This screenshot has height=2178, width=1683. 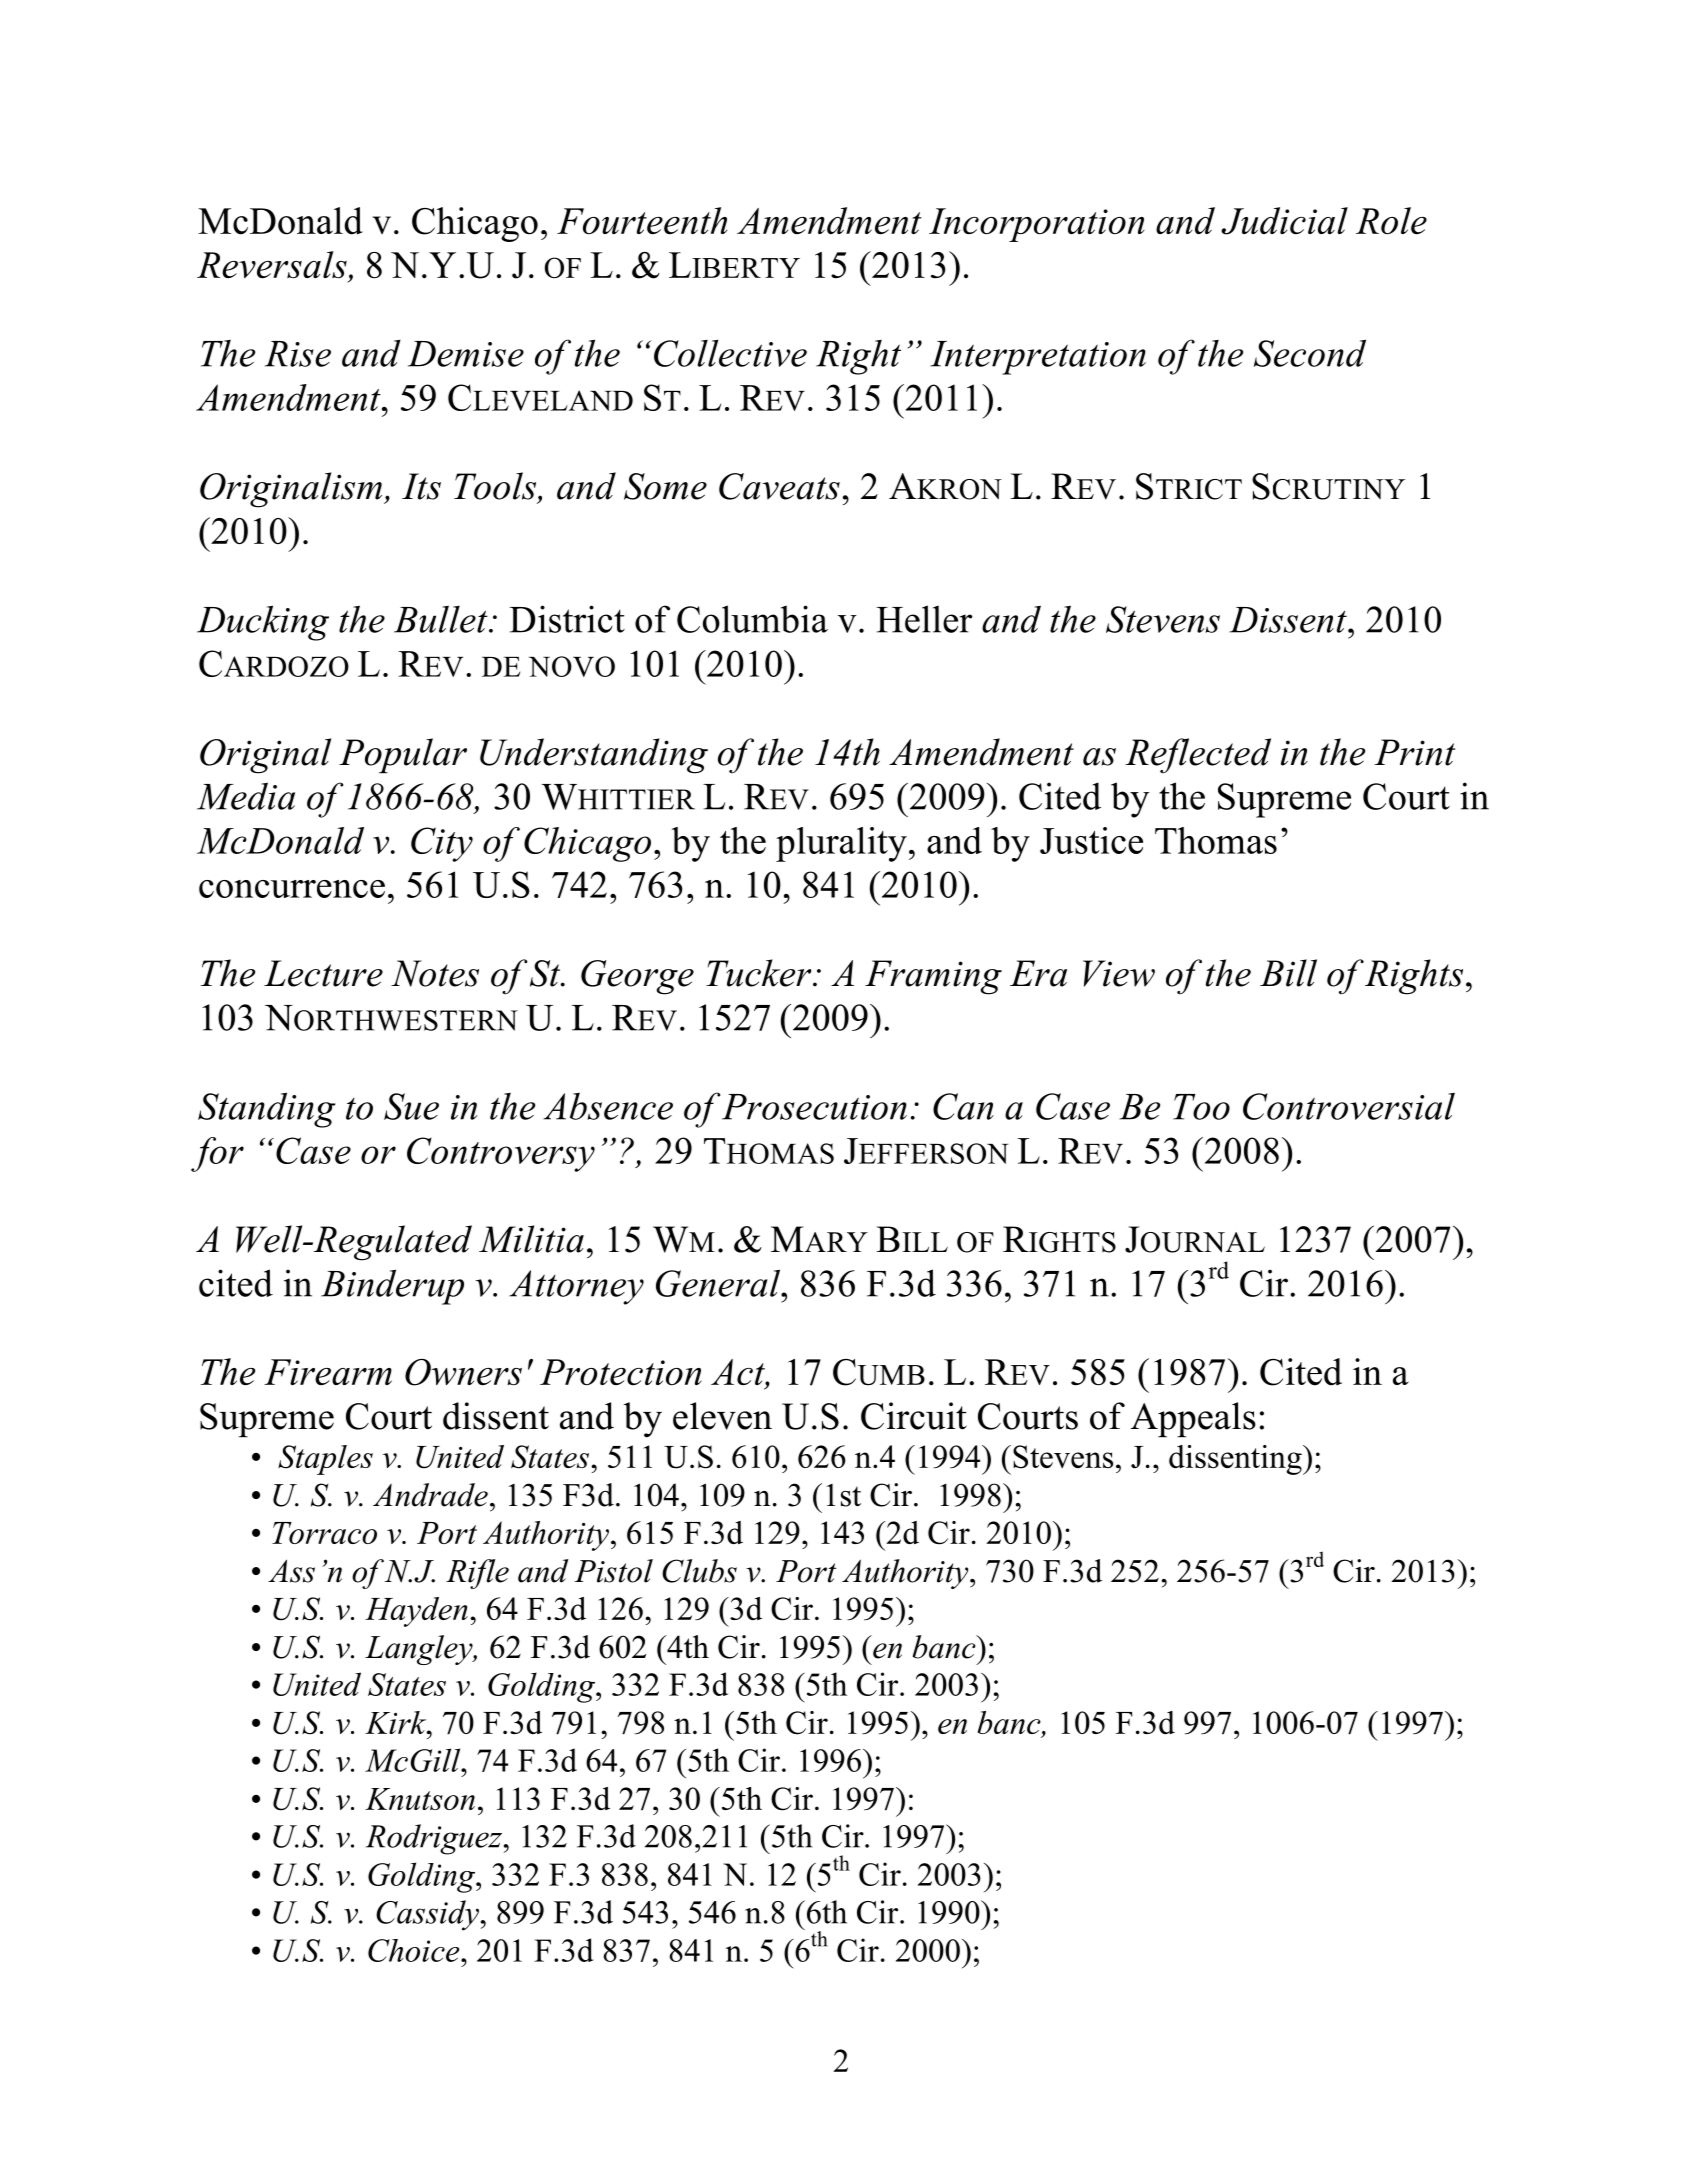 I want to click on Choice, so click(x=415, y=1950).
